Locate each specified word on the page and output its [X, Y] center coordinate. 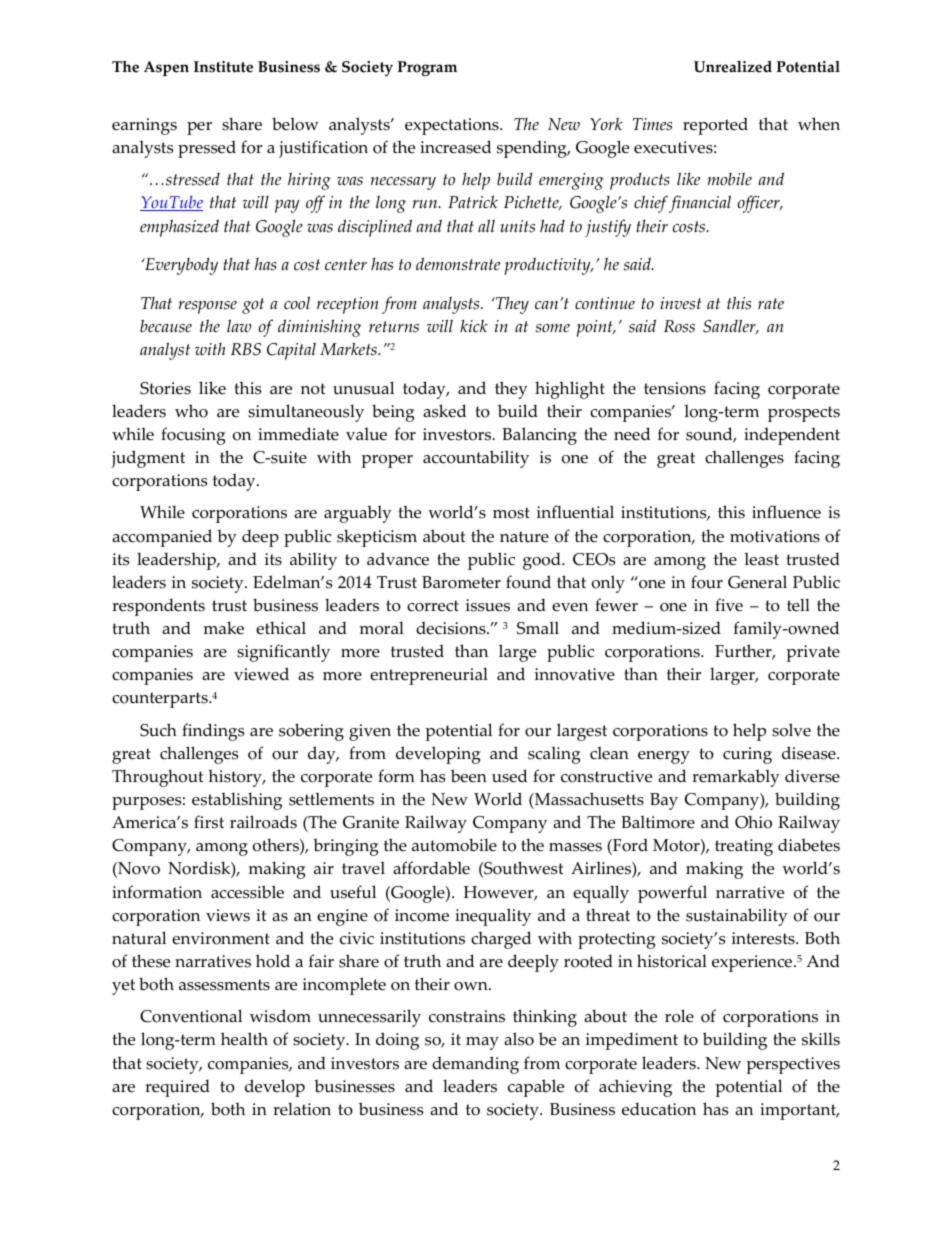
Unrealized [733, 67]
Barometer [461, 582]
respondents [158, 607]
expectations [453, 126]
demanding [475, 1065]
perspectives [793, 1065]
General [757, 582]
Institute [223, 67]
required [177, 1088]
